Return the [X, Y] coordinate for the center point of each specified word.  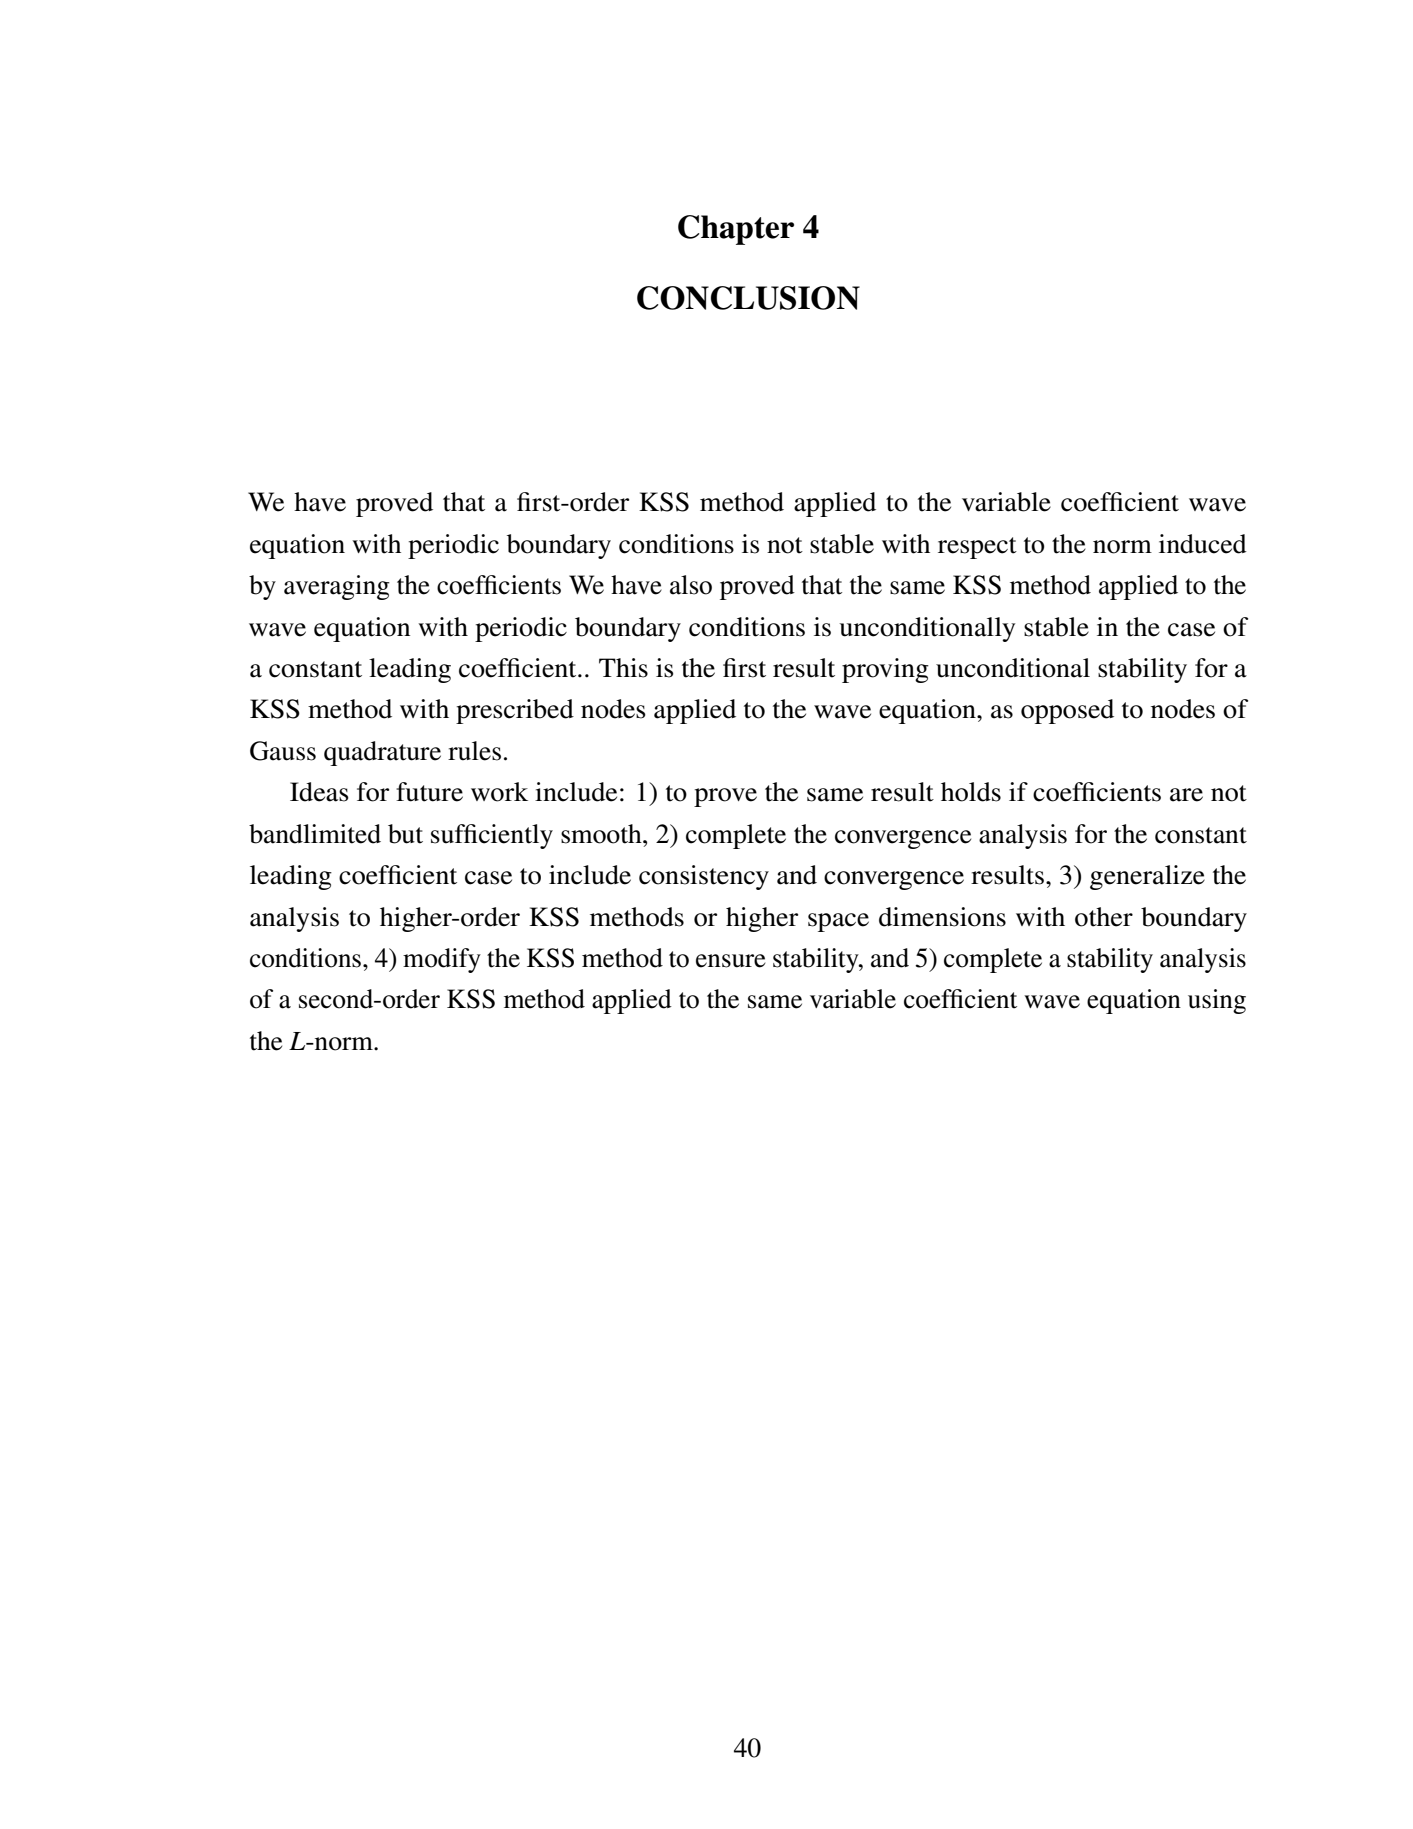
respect [977, 548]
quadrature [382, 753]
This [623, 668]
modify [442, 960]
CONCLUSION [748, 298]
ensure [730, 961]
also [691, 585]
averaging [337, 587]
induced [1203, 544]
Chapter [736, 230]
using [1217, 1001]
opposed [1067, 711]
